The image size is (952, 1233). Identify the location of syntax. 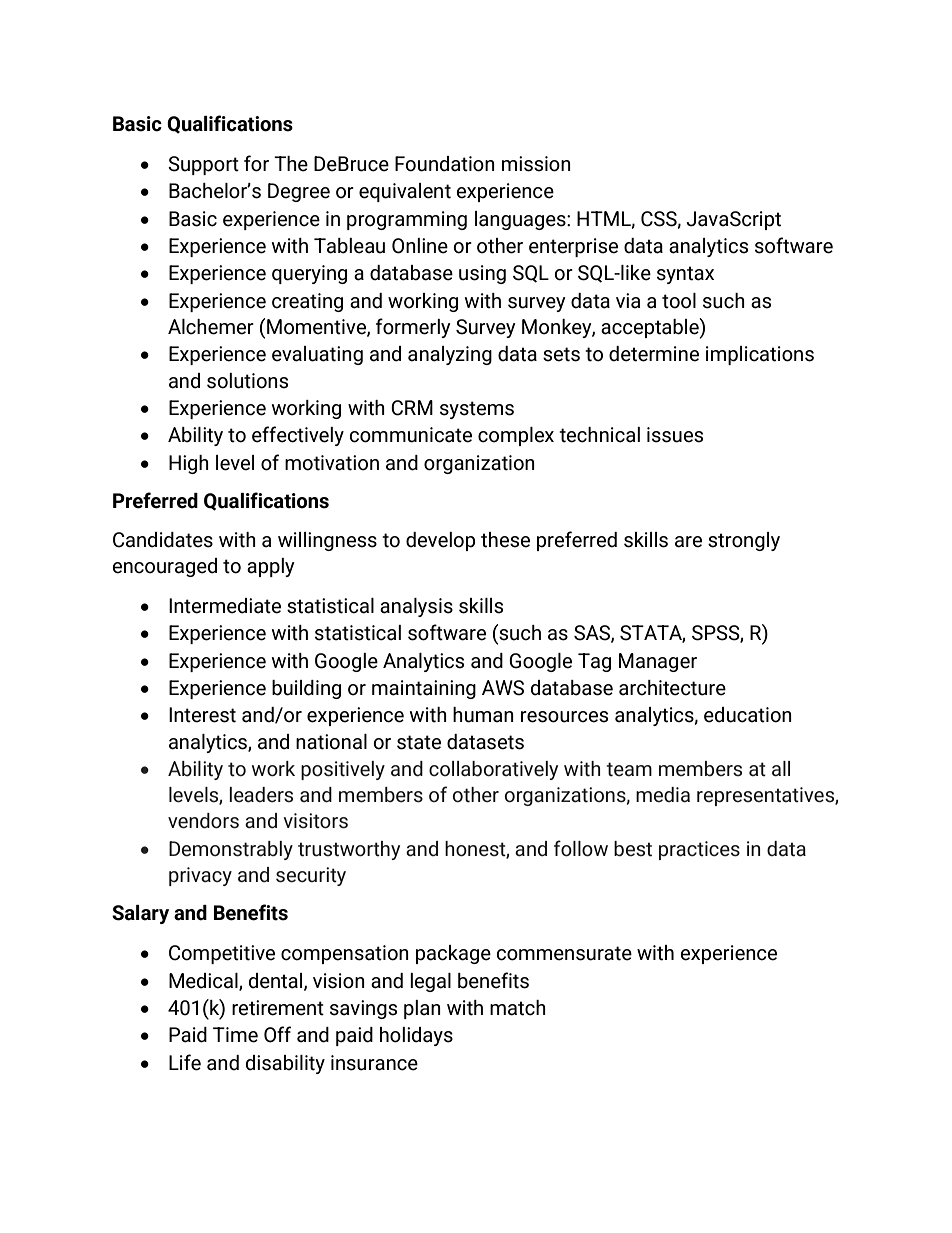
(685, 275).
